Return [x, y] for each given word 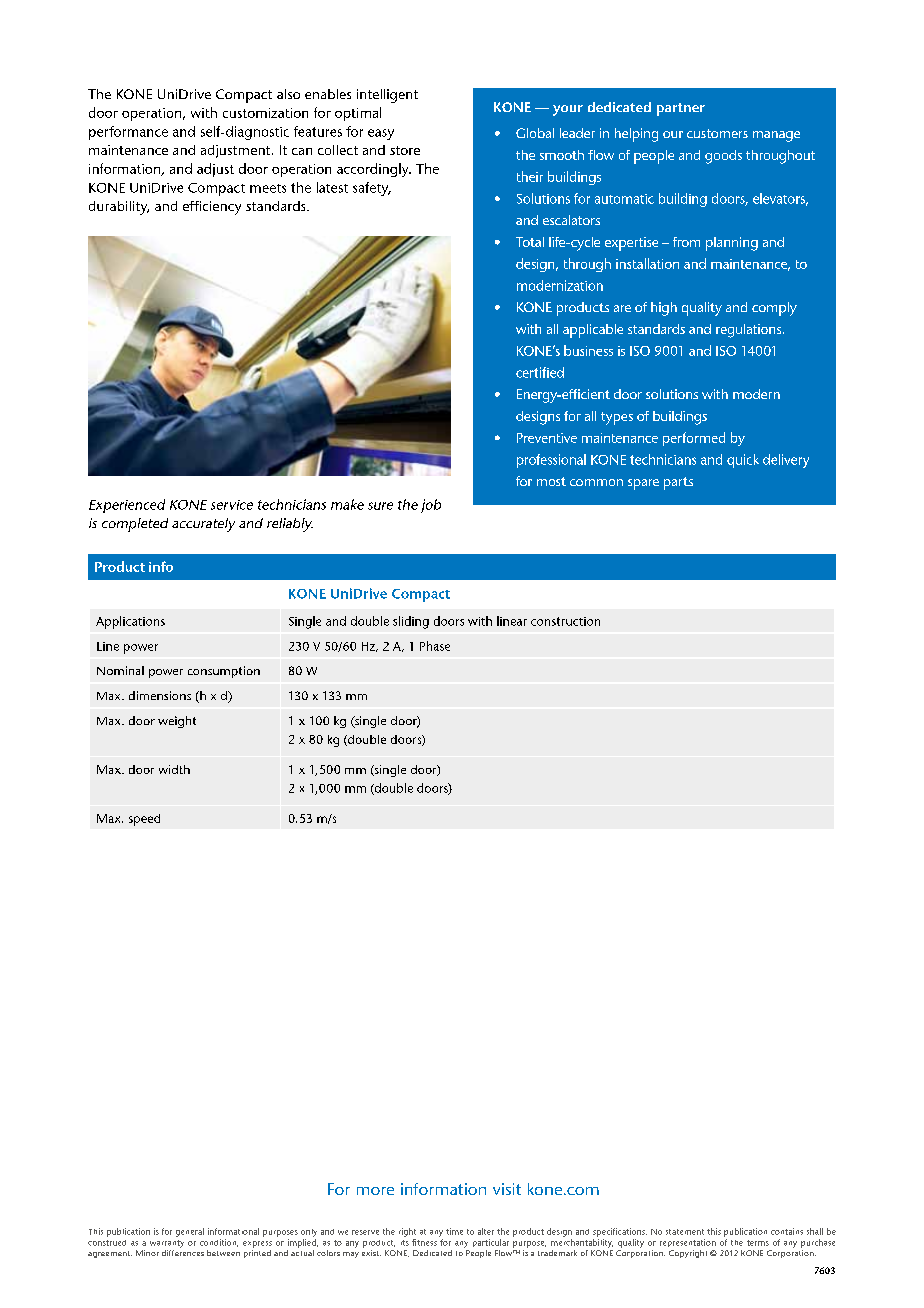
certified [540, 372]
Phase [435, 646]
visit [507, 1189]
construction [565, 621]
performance [128, 133]
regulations [750, 331]
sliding [411, 622]
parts [678, 483]
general [190, 1232]
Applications [130, 622]
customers [717, 133]
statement [685, 1232]
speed [144, 820]
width [174, 769]
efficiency [212, 208]
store [405, 150]
